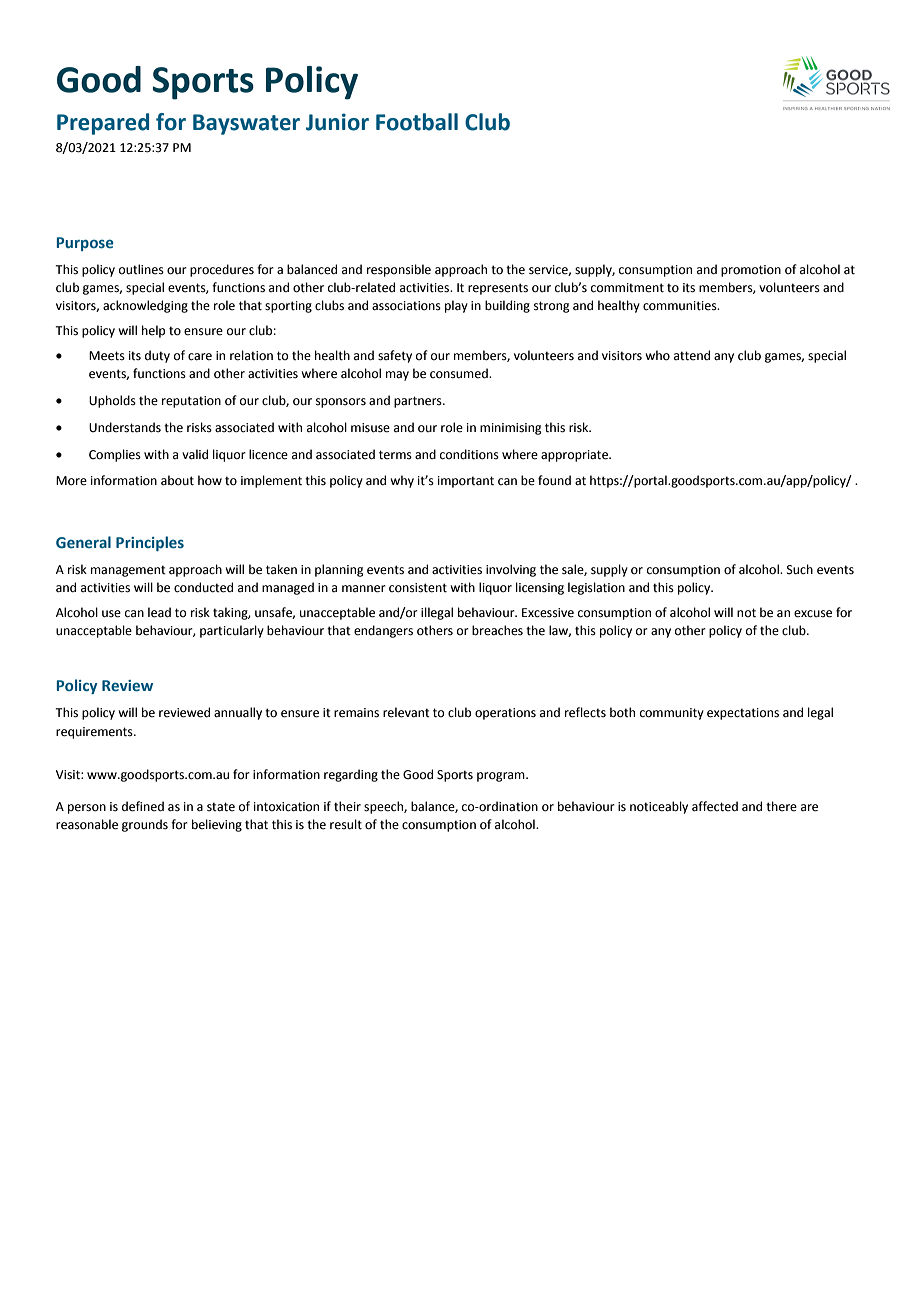  Describe the element at coordinates (575, 456) in the page. I see `appropriate` at that location.
